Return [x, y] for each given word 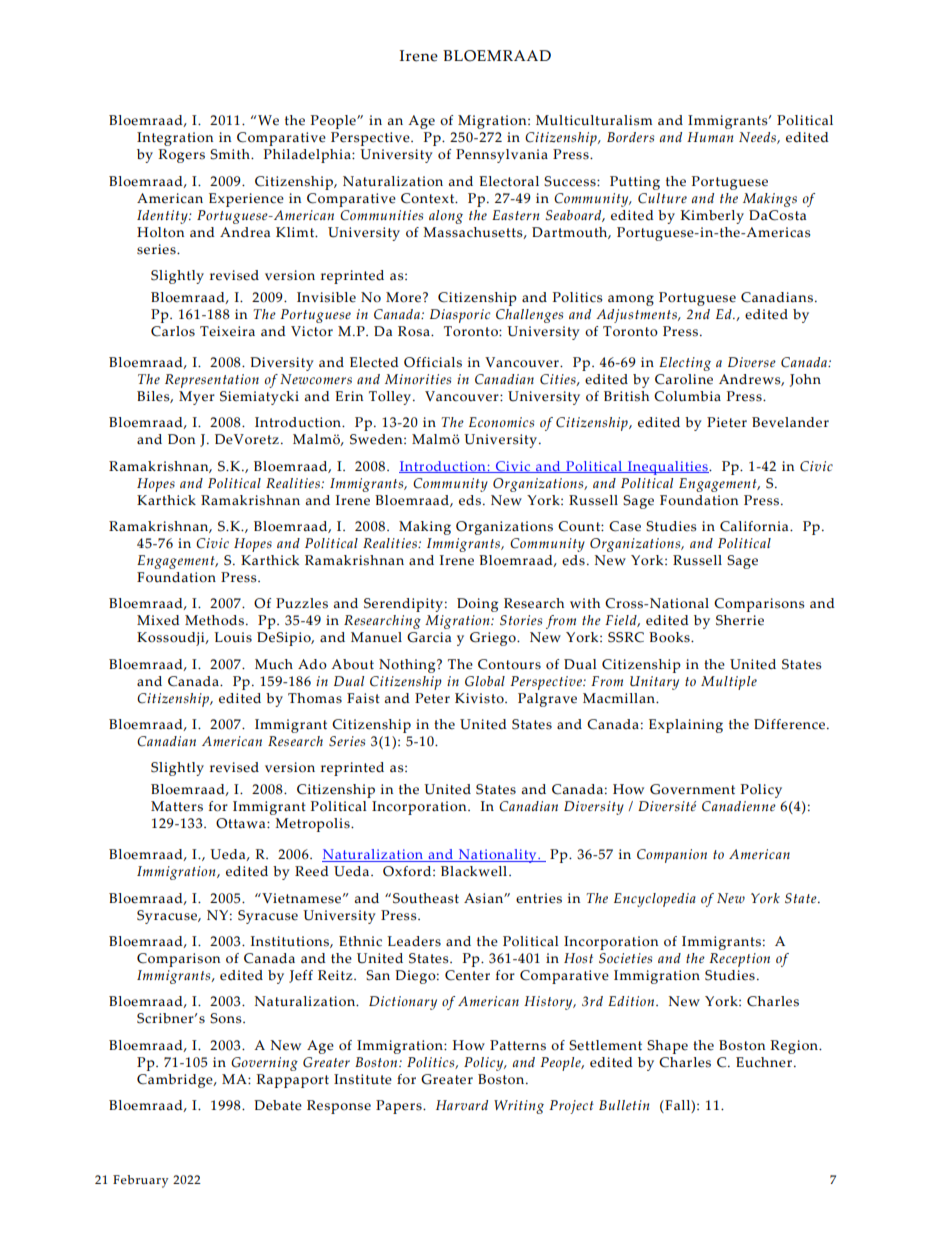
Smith [231, 154]
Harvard [462, 1105]
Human [710, 137]
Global [485, 681]
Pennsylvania [502, 156]
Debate [278, 1105]
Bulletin [624, 1105]
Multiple [729, 683]
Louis [233, 637]
